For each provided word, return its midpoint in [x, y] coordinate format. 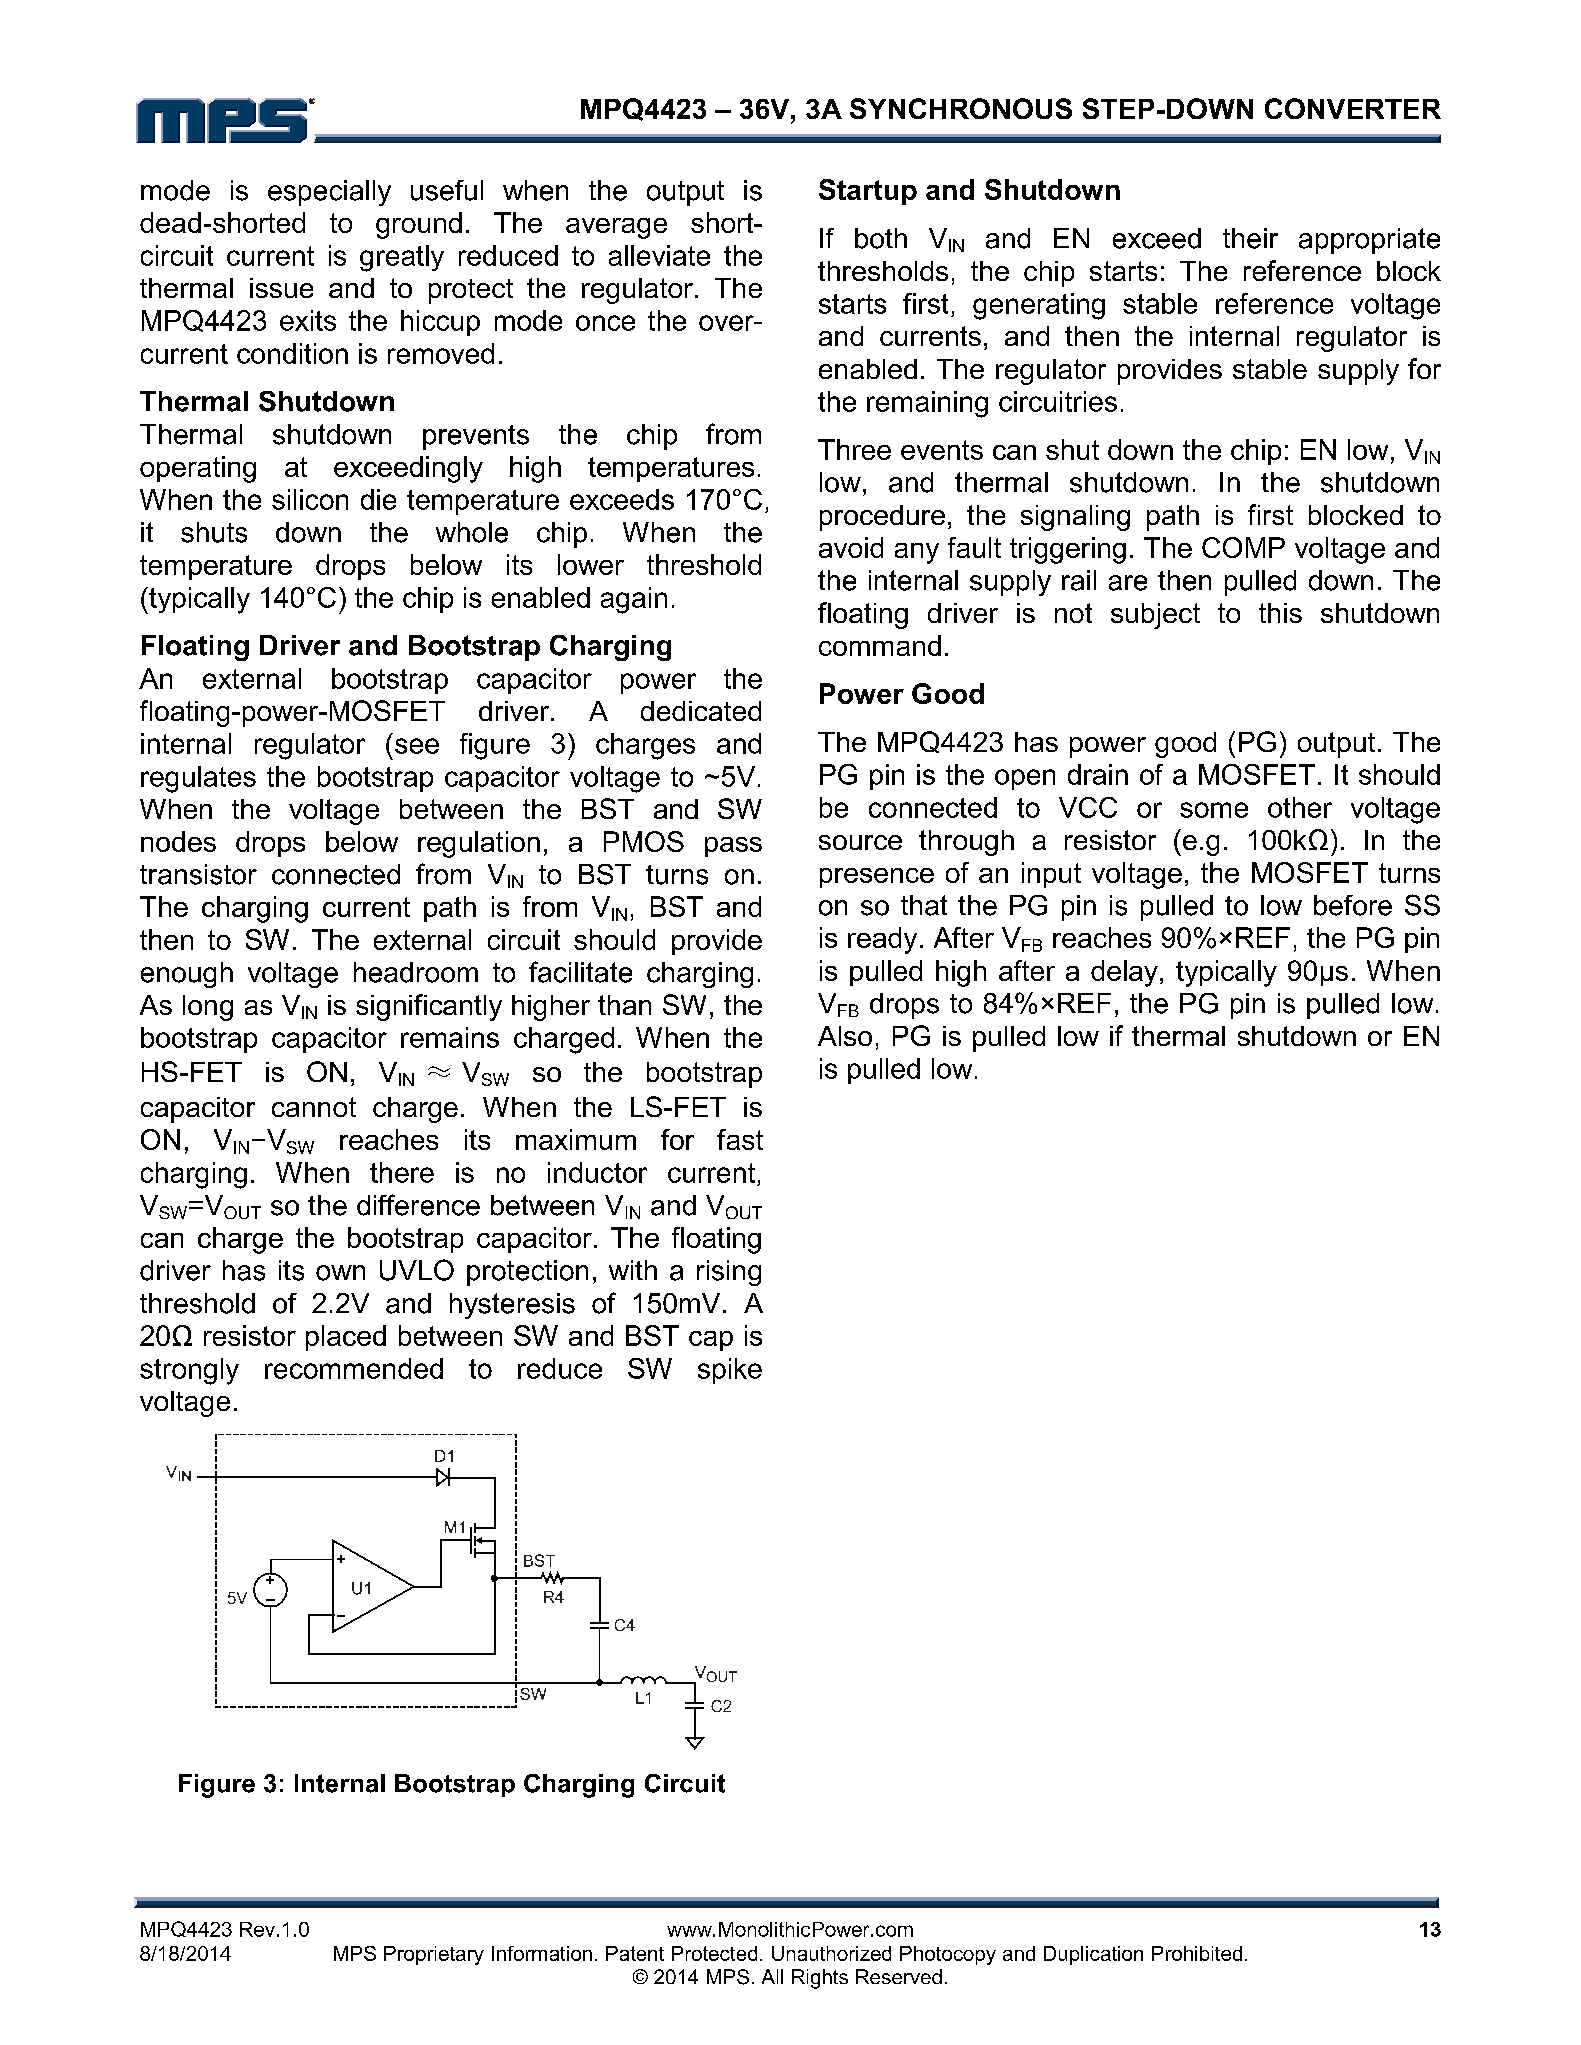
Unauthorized [831, 1953]
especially [329, 193]
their [1250, 238]
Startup [868, 192]
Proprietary [434, 1955]
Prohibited [1197, 1953]
